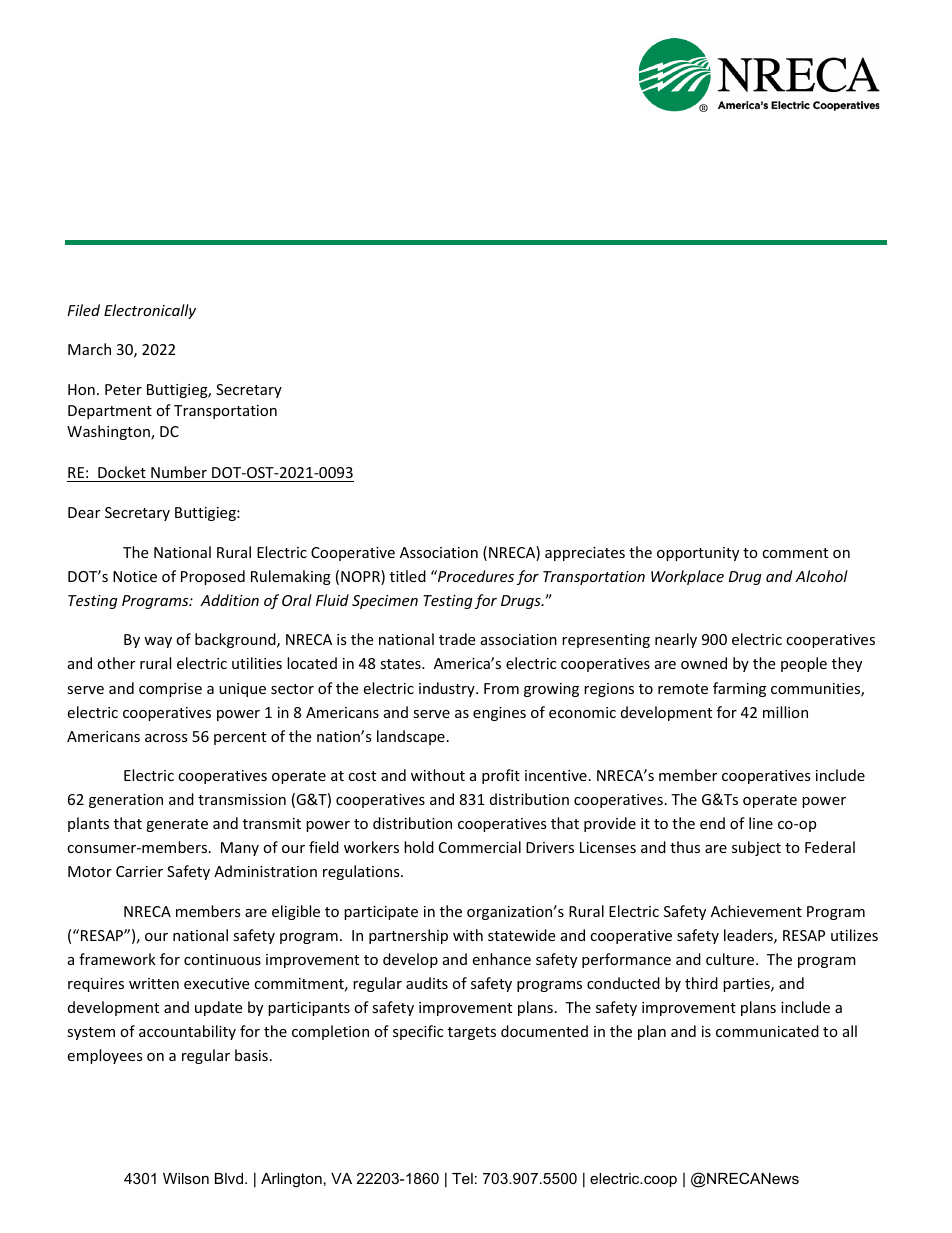  What do you see at coordinates (229, 600) in the screenshot?
I see `Addition` at bounding box center [229, 600].
